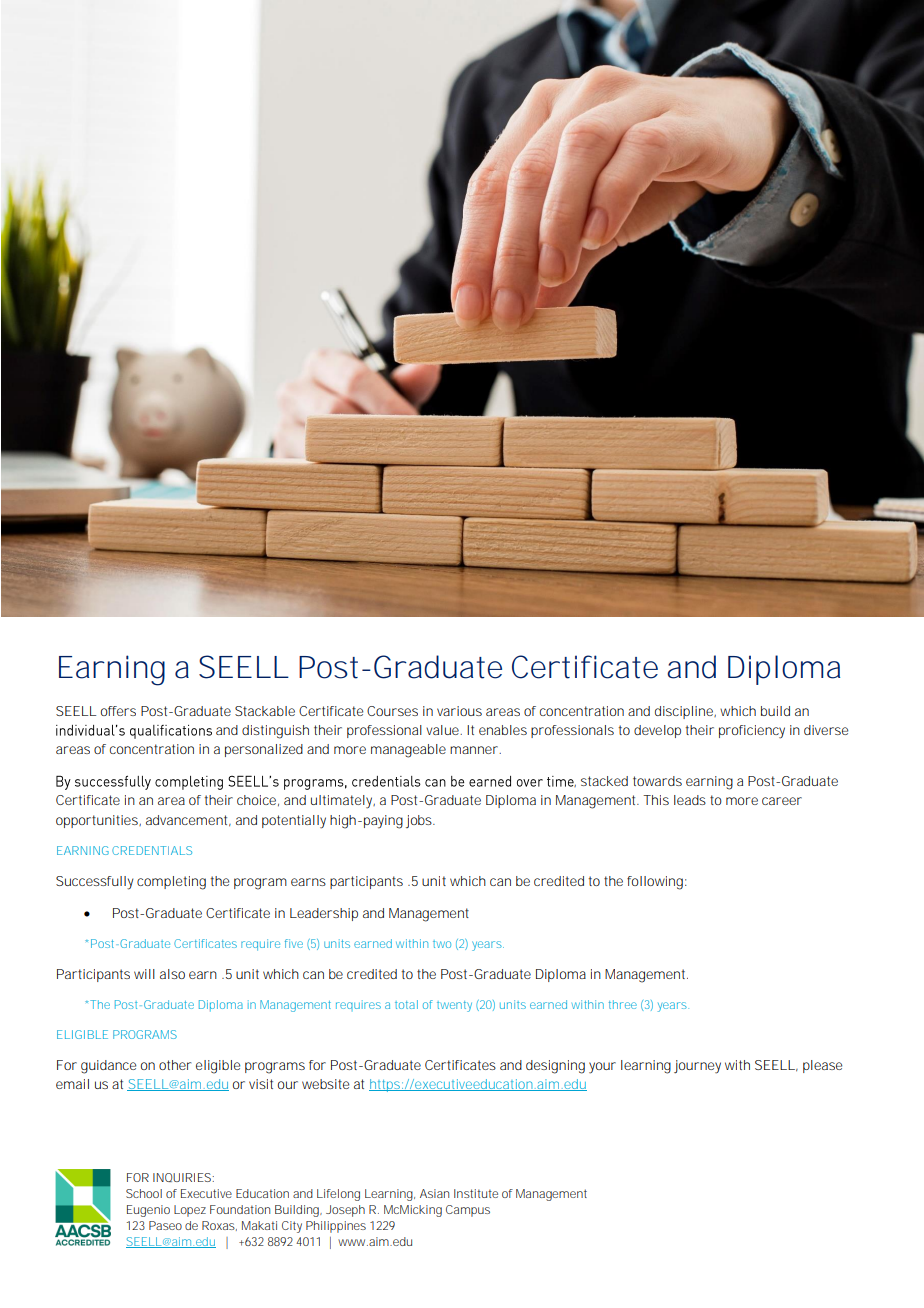  I want to click on two, so click(442, 944).
